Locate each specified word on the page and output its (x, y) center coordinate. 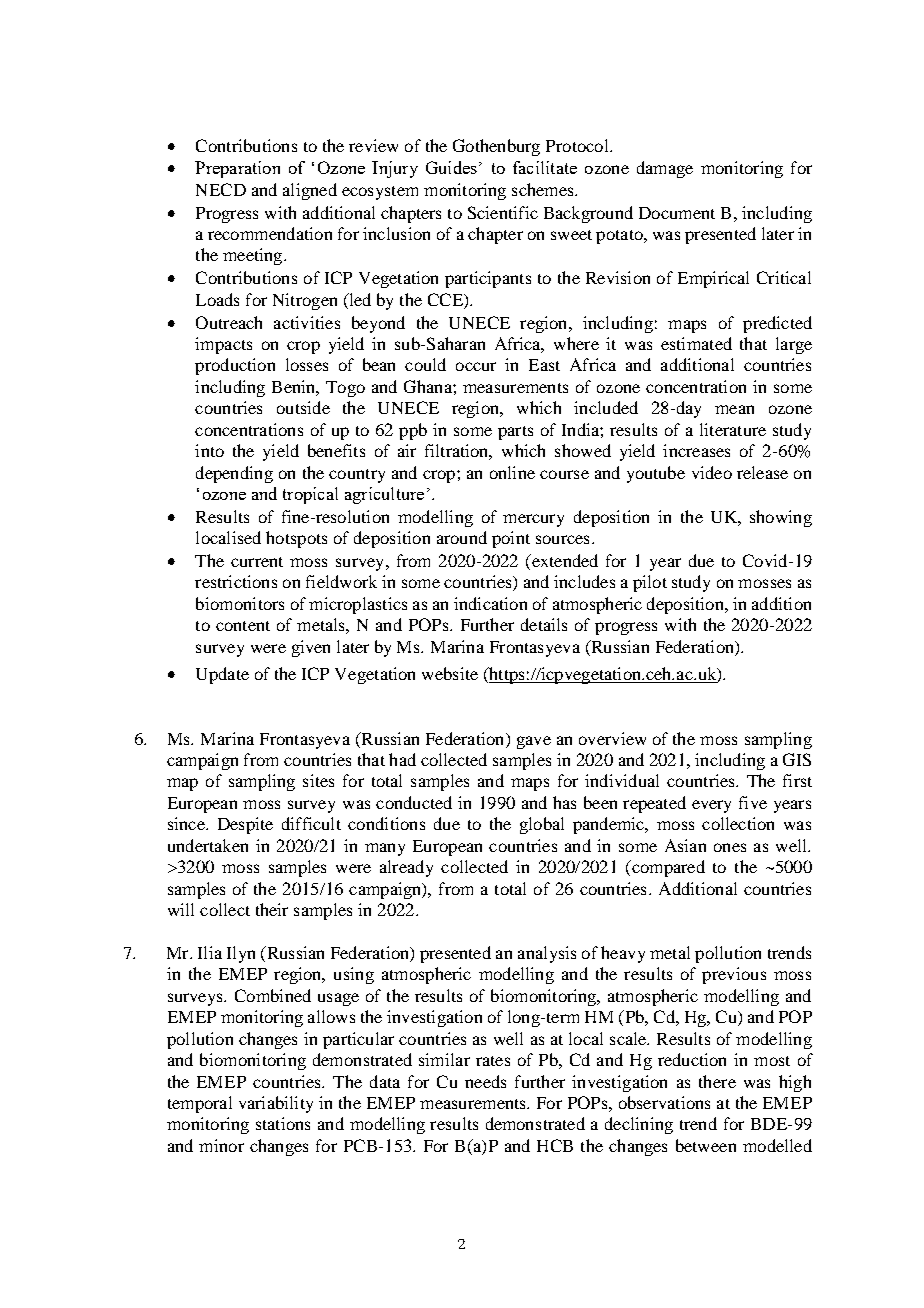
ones (730, 847)
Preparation (237, 169)
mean (734, 409)
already (406, 868)
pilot (650, 583)
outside (303, 407)
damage (665, 169)
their (272, 909)
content (243, 626)
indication (490, 603)
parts (515, 433)
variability (276, 1104)
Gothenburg (496, 147)
